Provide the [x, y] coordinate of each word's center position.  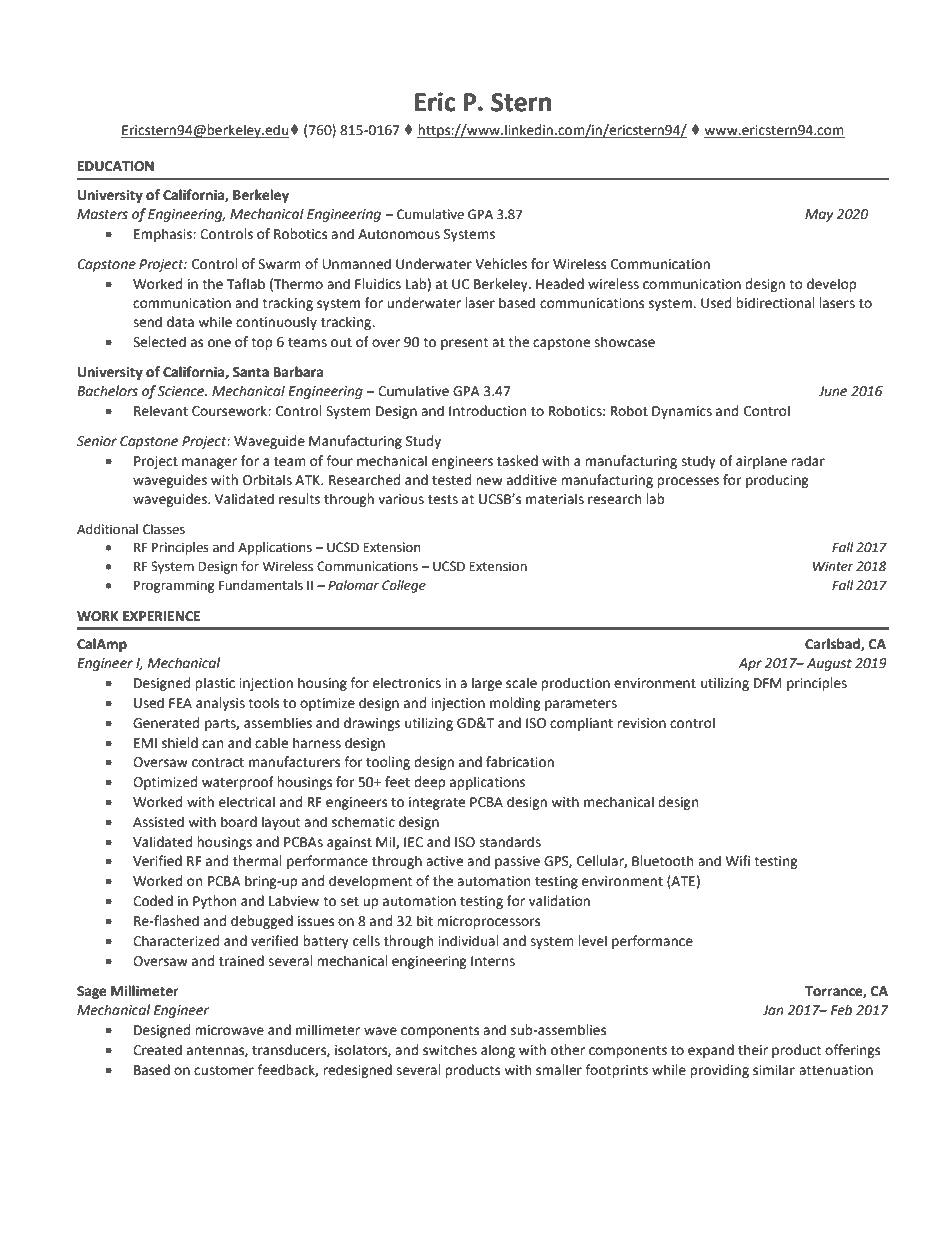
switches [450, 1050]
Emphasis [164, 235]
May [819, 215]
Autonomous [399, 234]
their [753, 1050]
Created [157, 1050]
